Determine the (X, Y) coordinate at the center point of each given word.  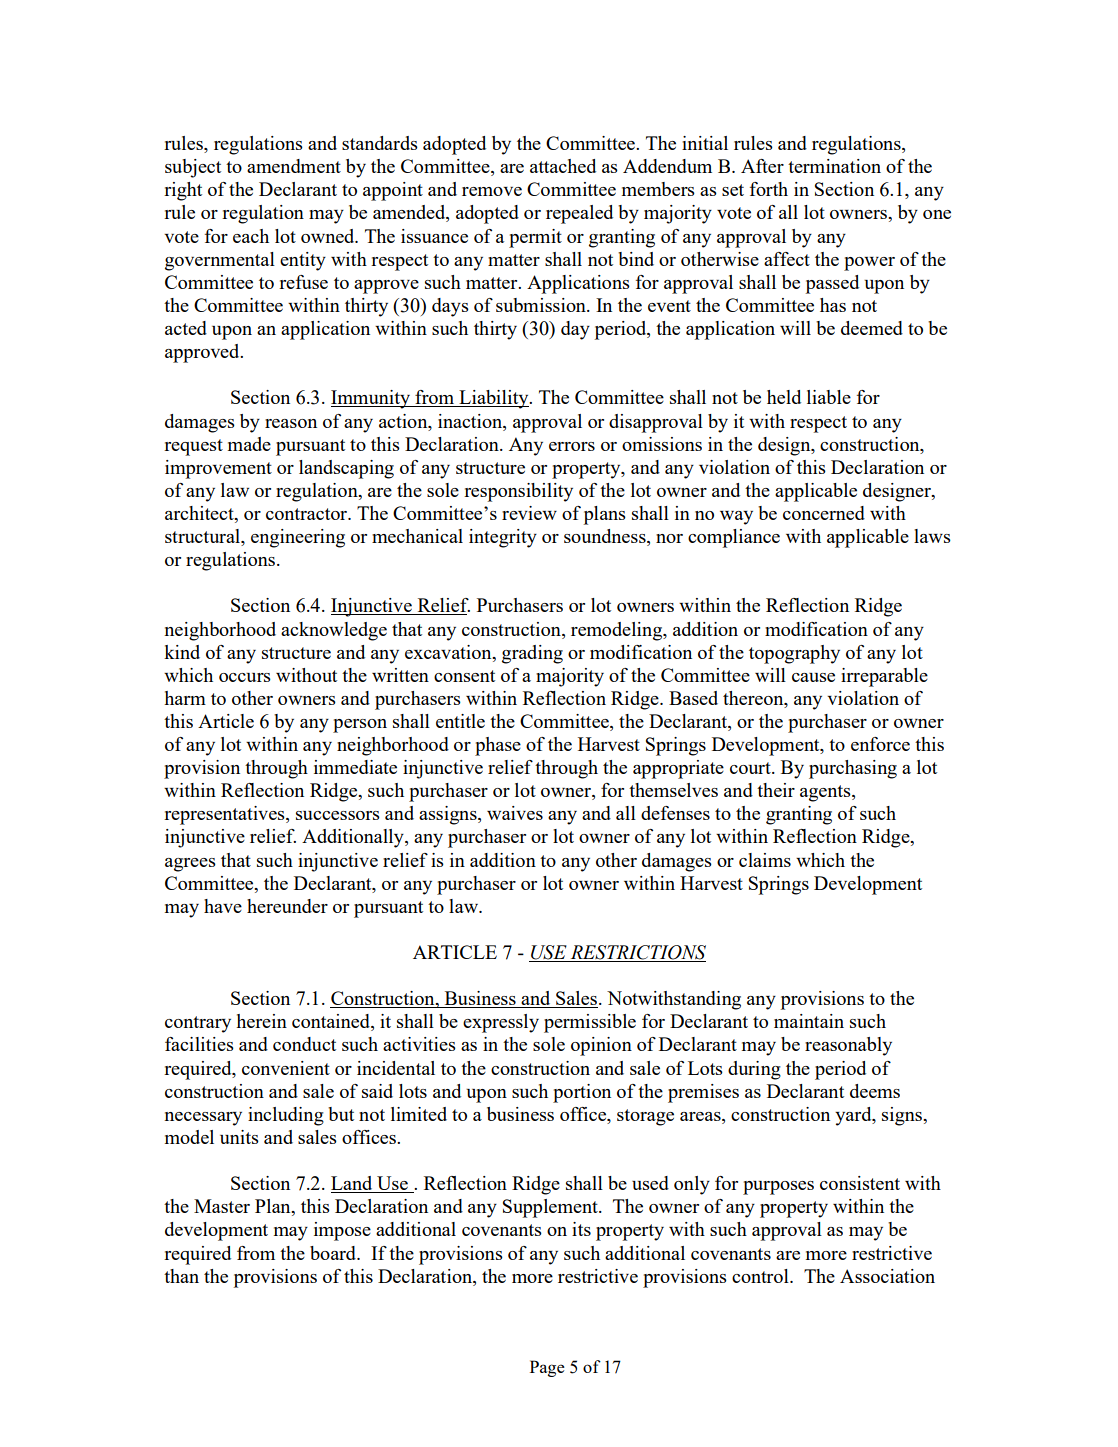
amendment (294, 166)
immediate (355, 767)
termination (834, 166)
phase (498, 746)
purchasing (853, 769)
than (181, 1276)
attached (563, 166)
